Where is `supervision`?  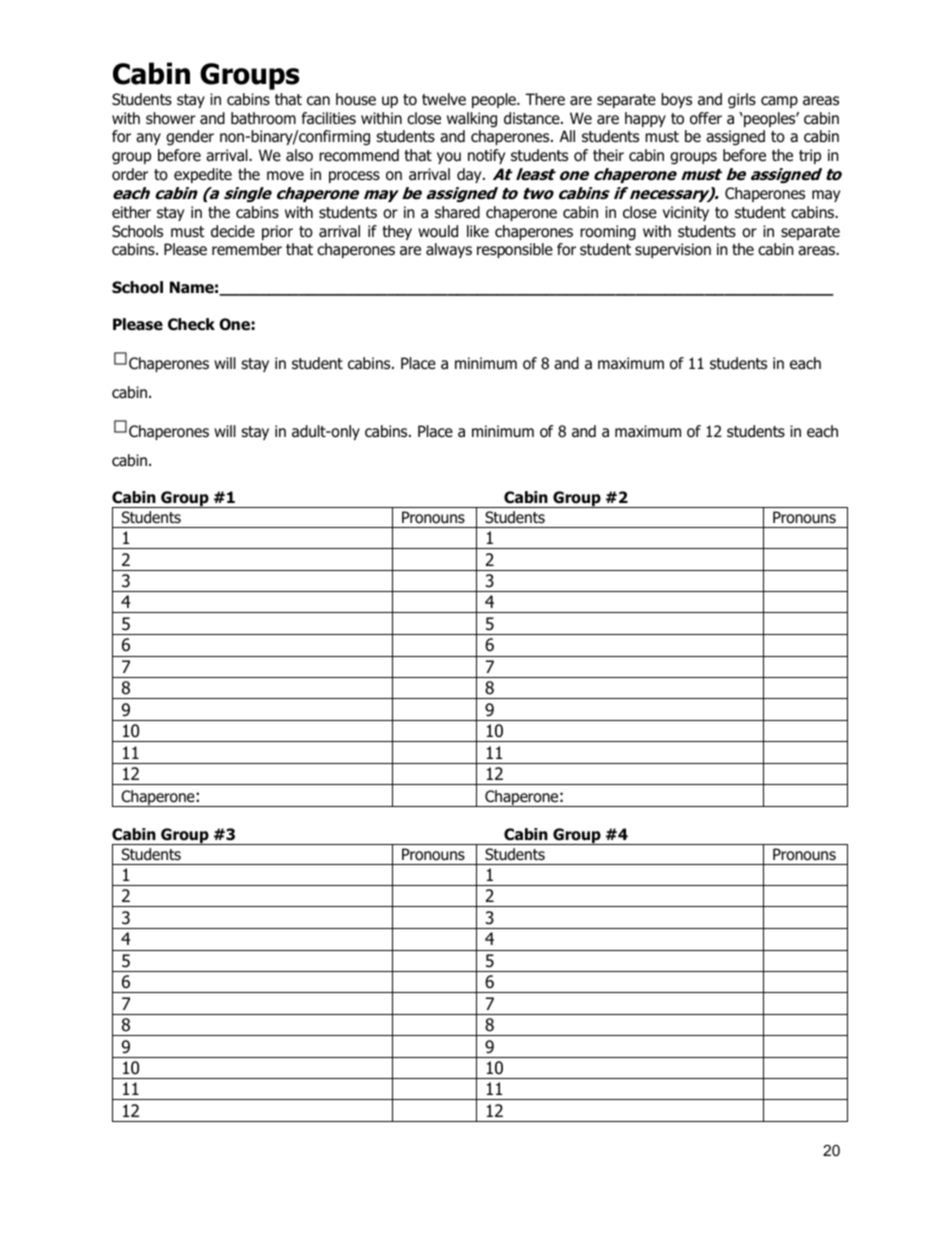
supervision is located at coordinates (673, 250).
